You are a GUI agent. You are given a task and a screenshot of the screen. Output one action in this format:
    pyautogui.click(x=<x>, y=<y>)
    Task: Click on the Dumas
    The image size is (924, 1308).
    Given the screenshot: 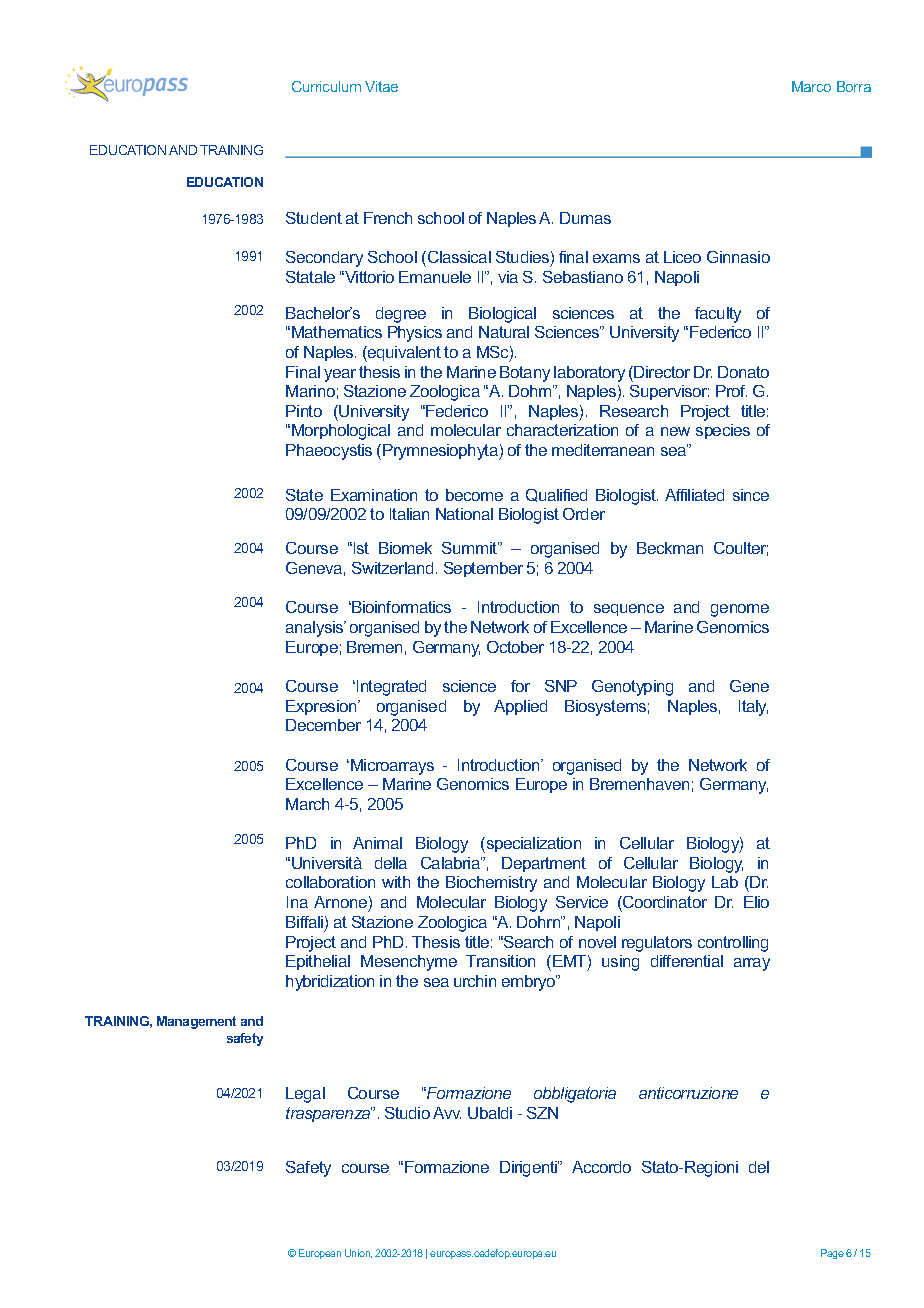 What is the action you would take?
    pyautogui.click(x=585, y=218)
